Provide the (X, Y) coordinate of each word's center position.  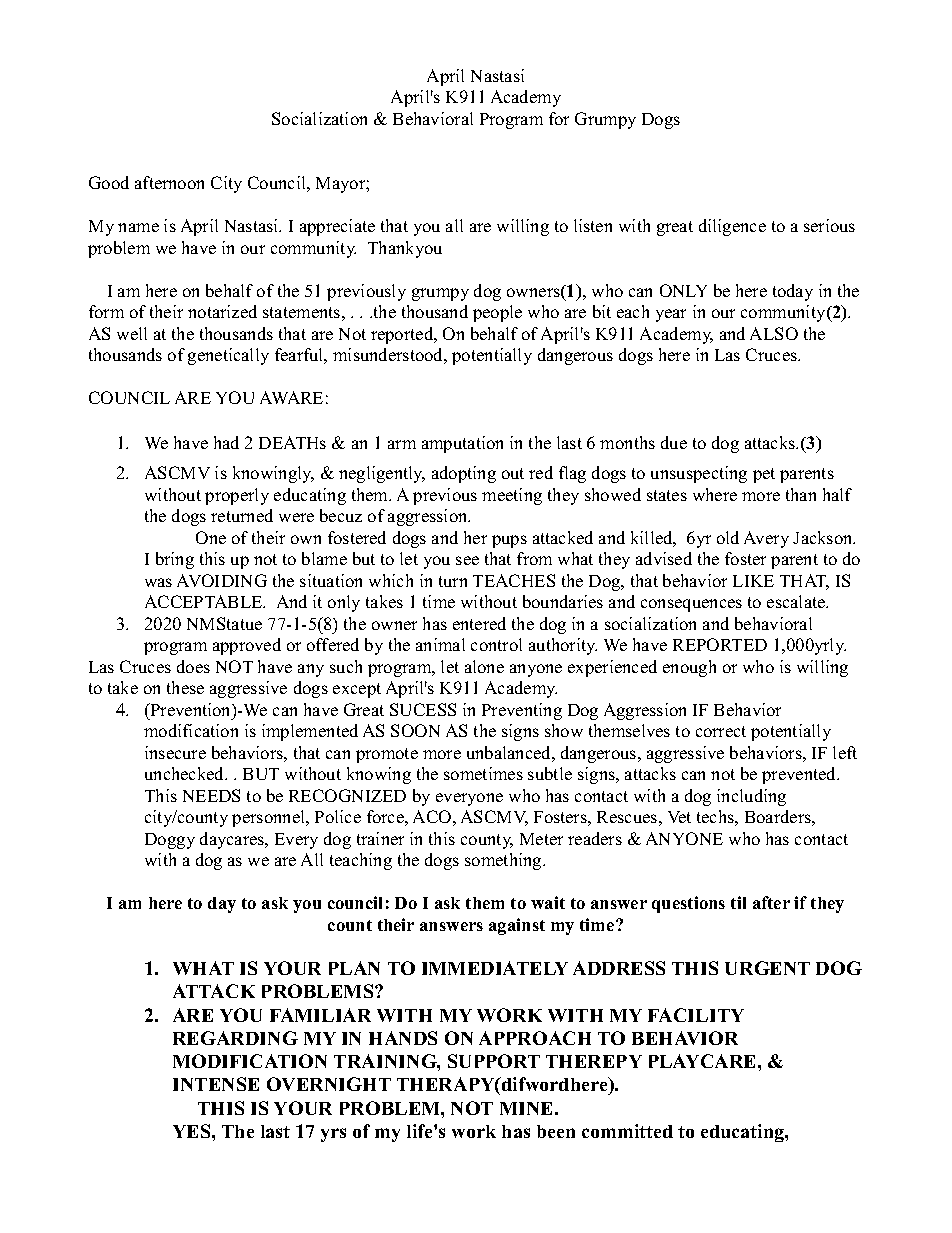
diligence (732, 227)
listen (593, 225)
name (138, 227)
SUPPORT (494, 1061)
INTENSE (216, 1084)
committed (627, 1131)
